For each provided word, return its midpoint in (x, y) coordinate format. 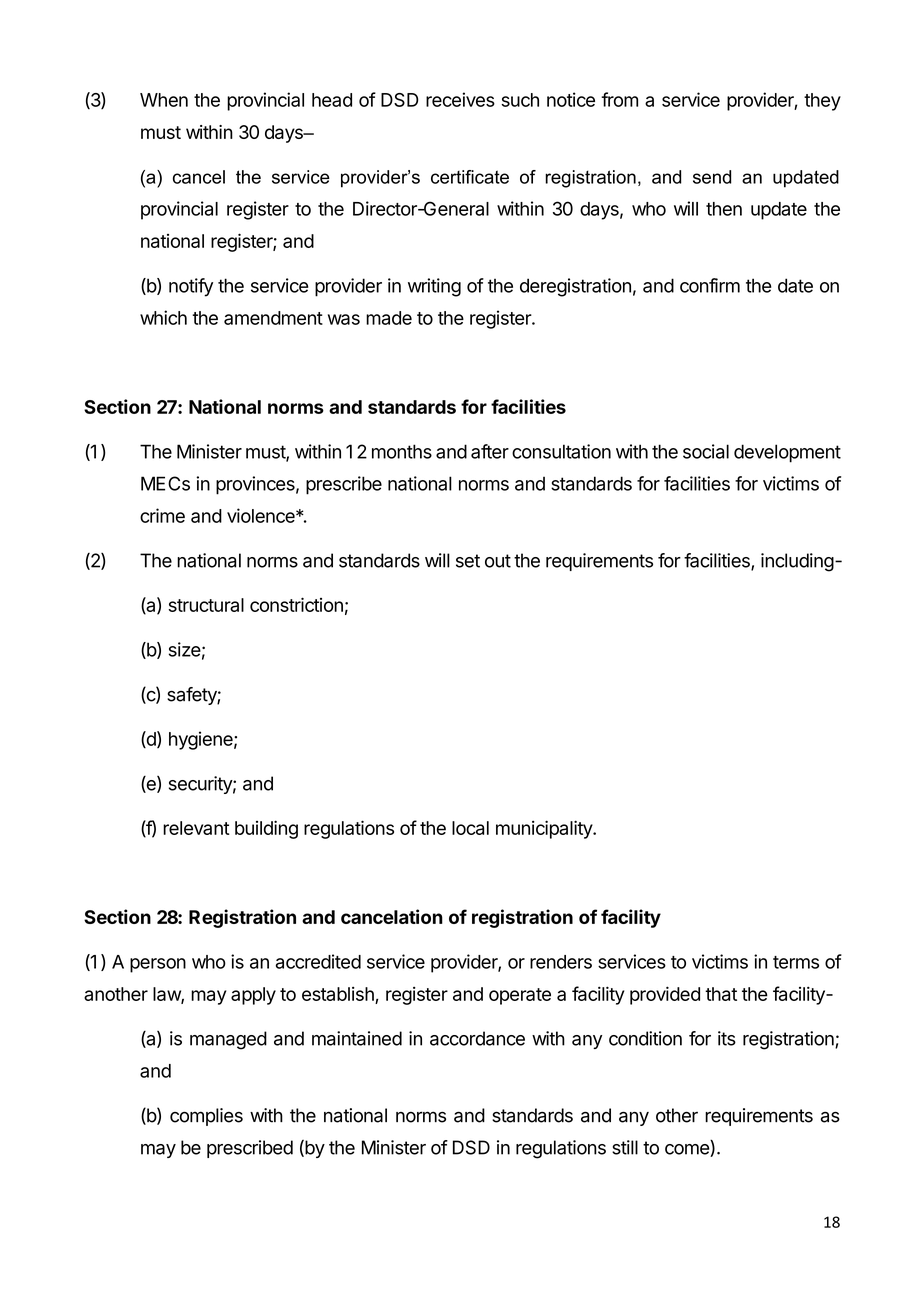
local (470, 828)
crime (162, 515)
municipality (545, 829)
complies (206, 1117)
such (520, 100)
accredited (318, 961)
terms (796, 962)
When (164, 100)
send (712, 177)
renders (561, 962)
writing (434, 287)
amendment (273, 318)
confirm (710, 285)
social (706, 451)
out (498, 561)
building (266, 829)
